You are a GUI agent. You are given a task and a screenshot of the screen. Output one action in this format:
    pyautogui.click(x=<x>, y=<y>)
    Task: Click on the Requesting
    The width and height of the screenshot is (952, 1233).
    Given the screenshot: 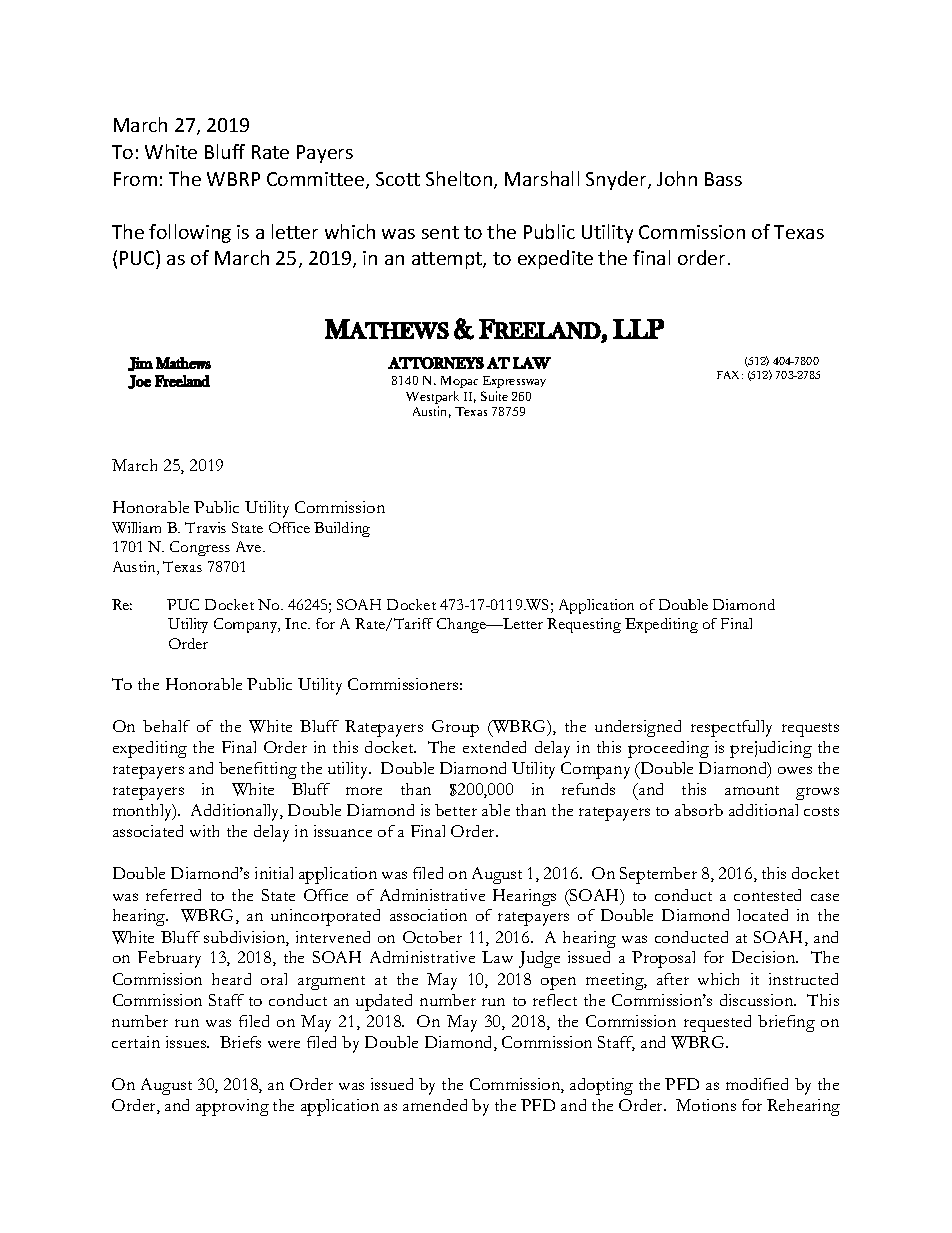 What is the action you would take?
    pyautogui.click(x=584, y=625)
